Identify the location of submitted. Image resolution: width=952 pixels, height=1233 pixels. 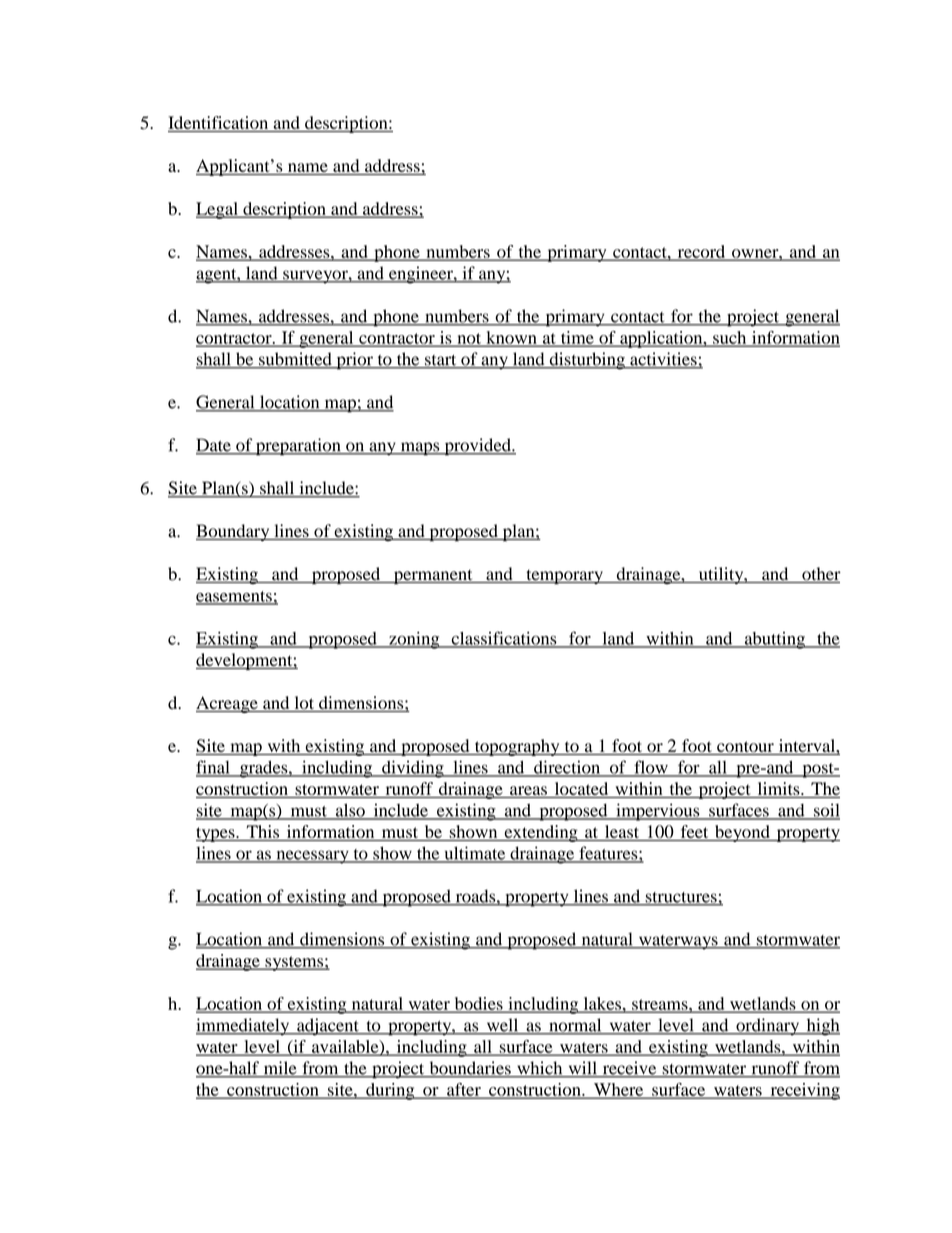
(295, 360).
